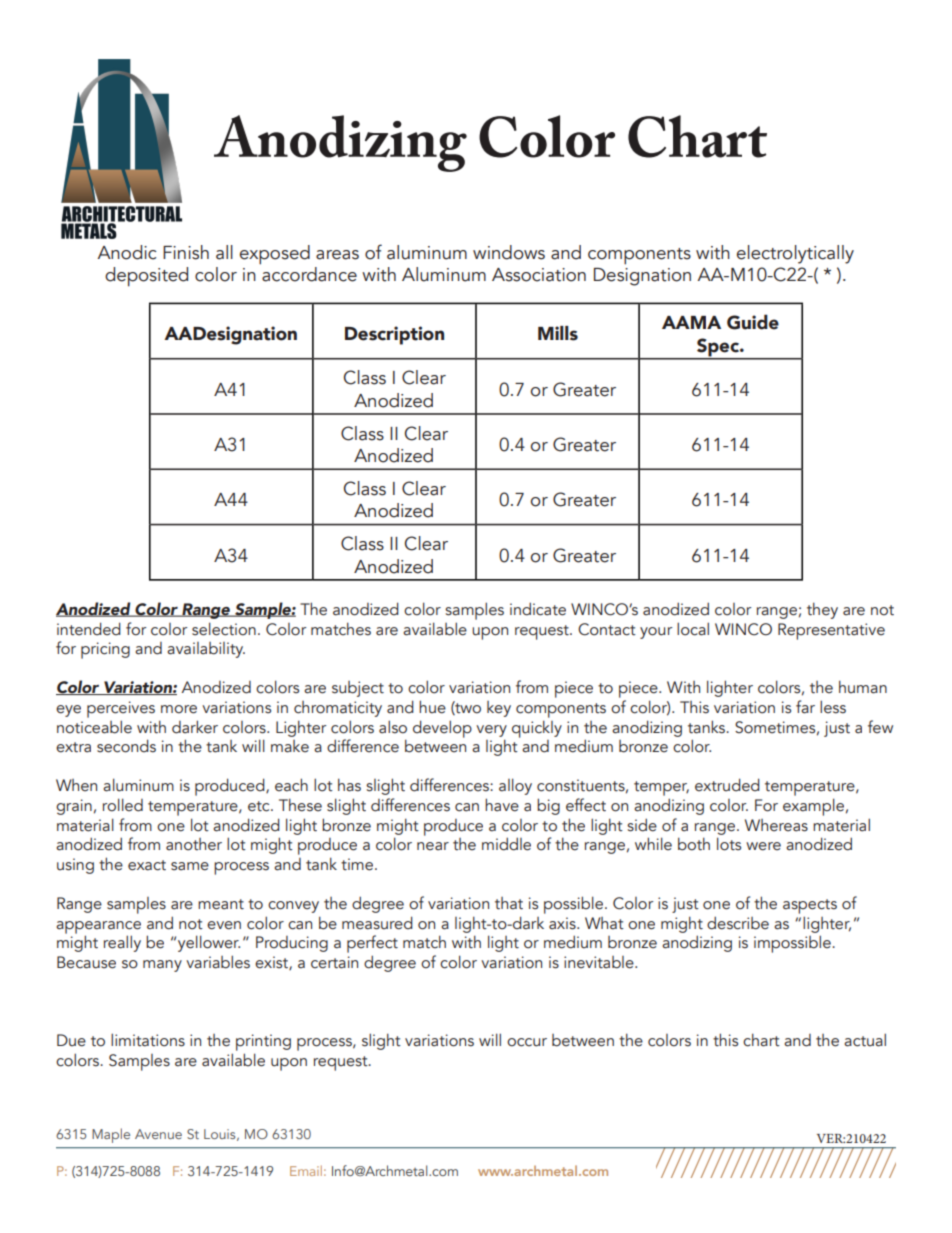 The height and width of the screenshot is (1233, 952). I want to click on actual, so click(865, 1040).
